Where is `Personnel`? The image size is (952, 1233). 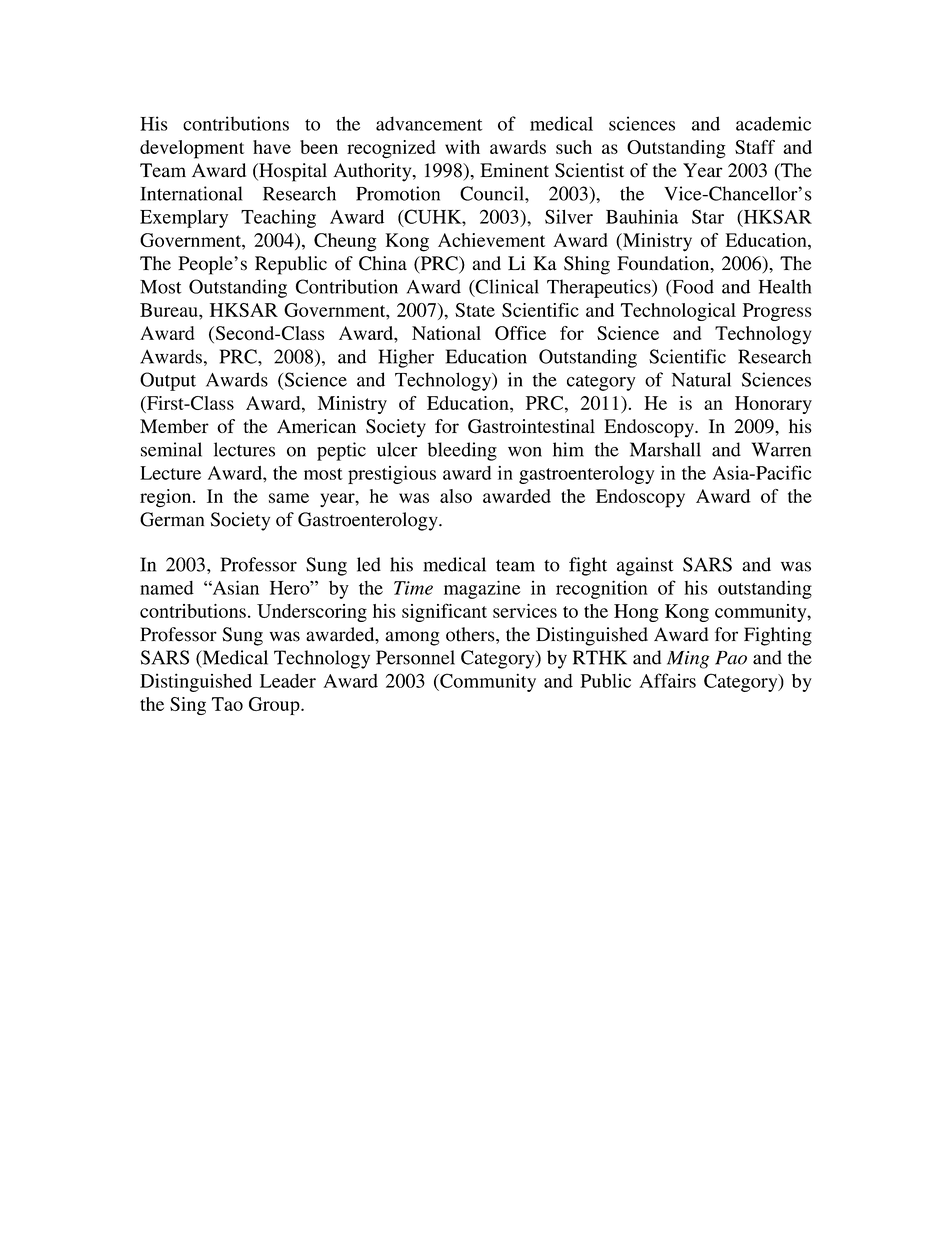 Personnel is located at coordinates (415, 657).
